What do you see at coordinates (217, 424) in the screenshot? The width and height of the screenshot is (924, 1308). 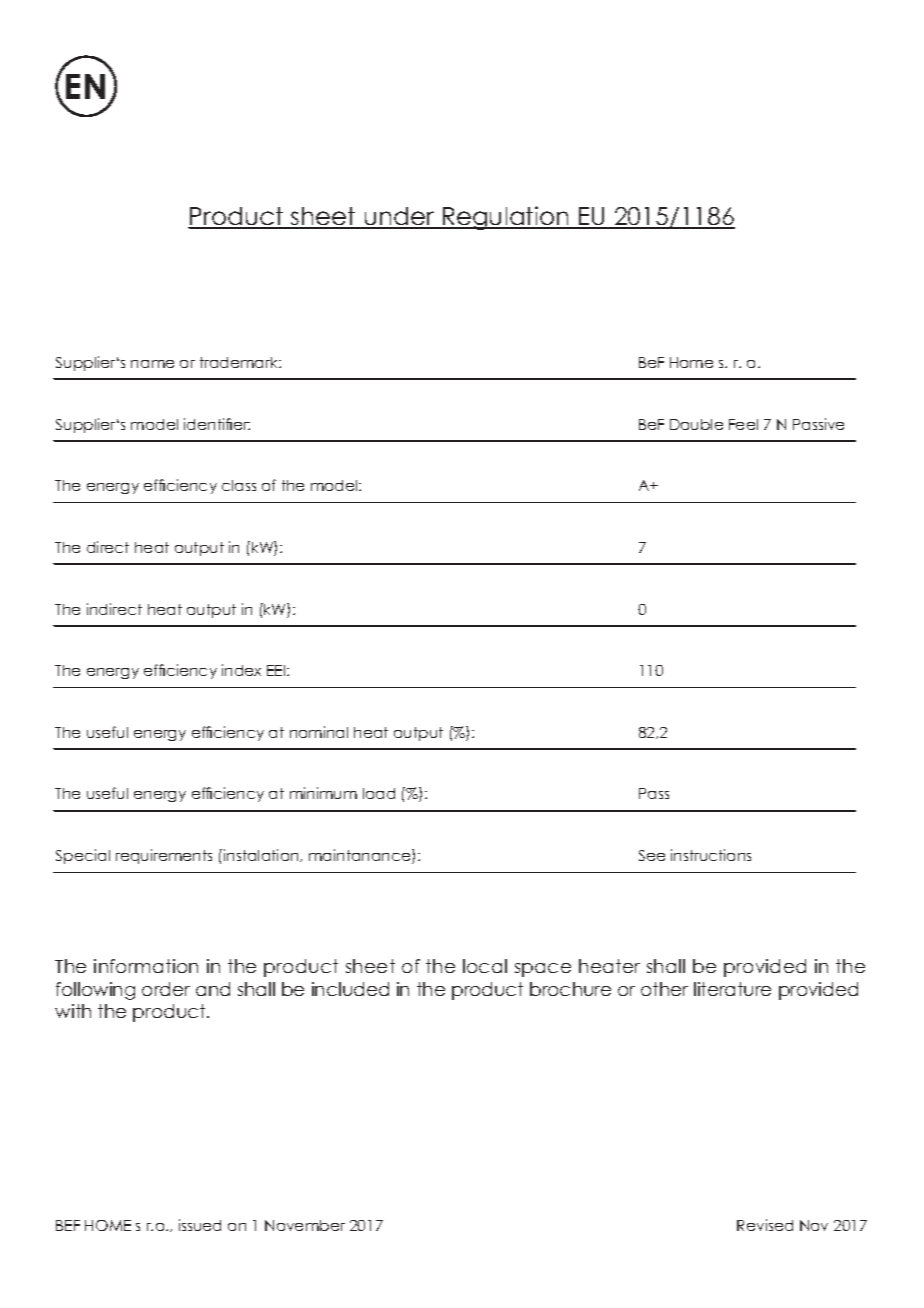 I see `identifier` at bounding box center [217, 424].
